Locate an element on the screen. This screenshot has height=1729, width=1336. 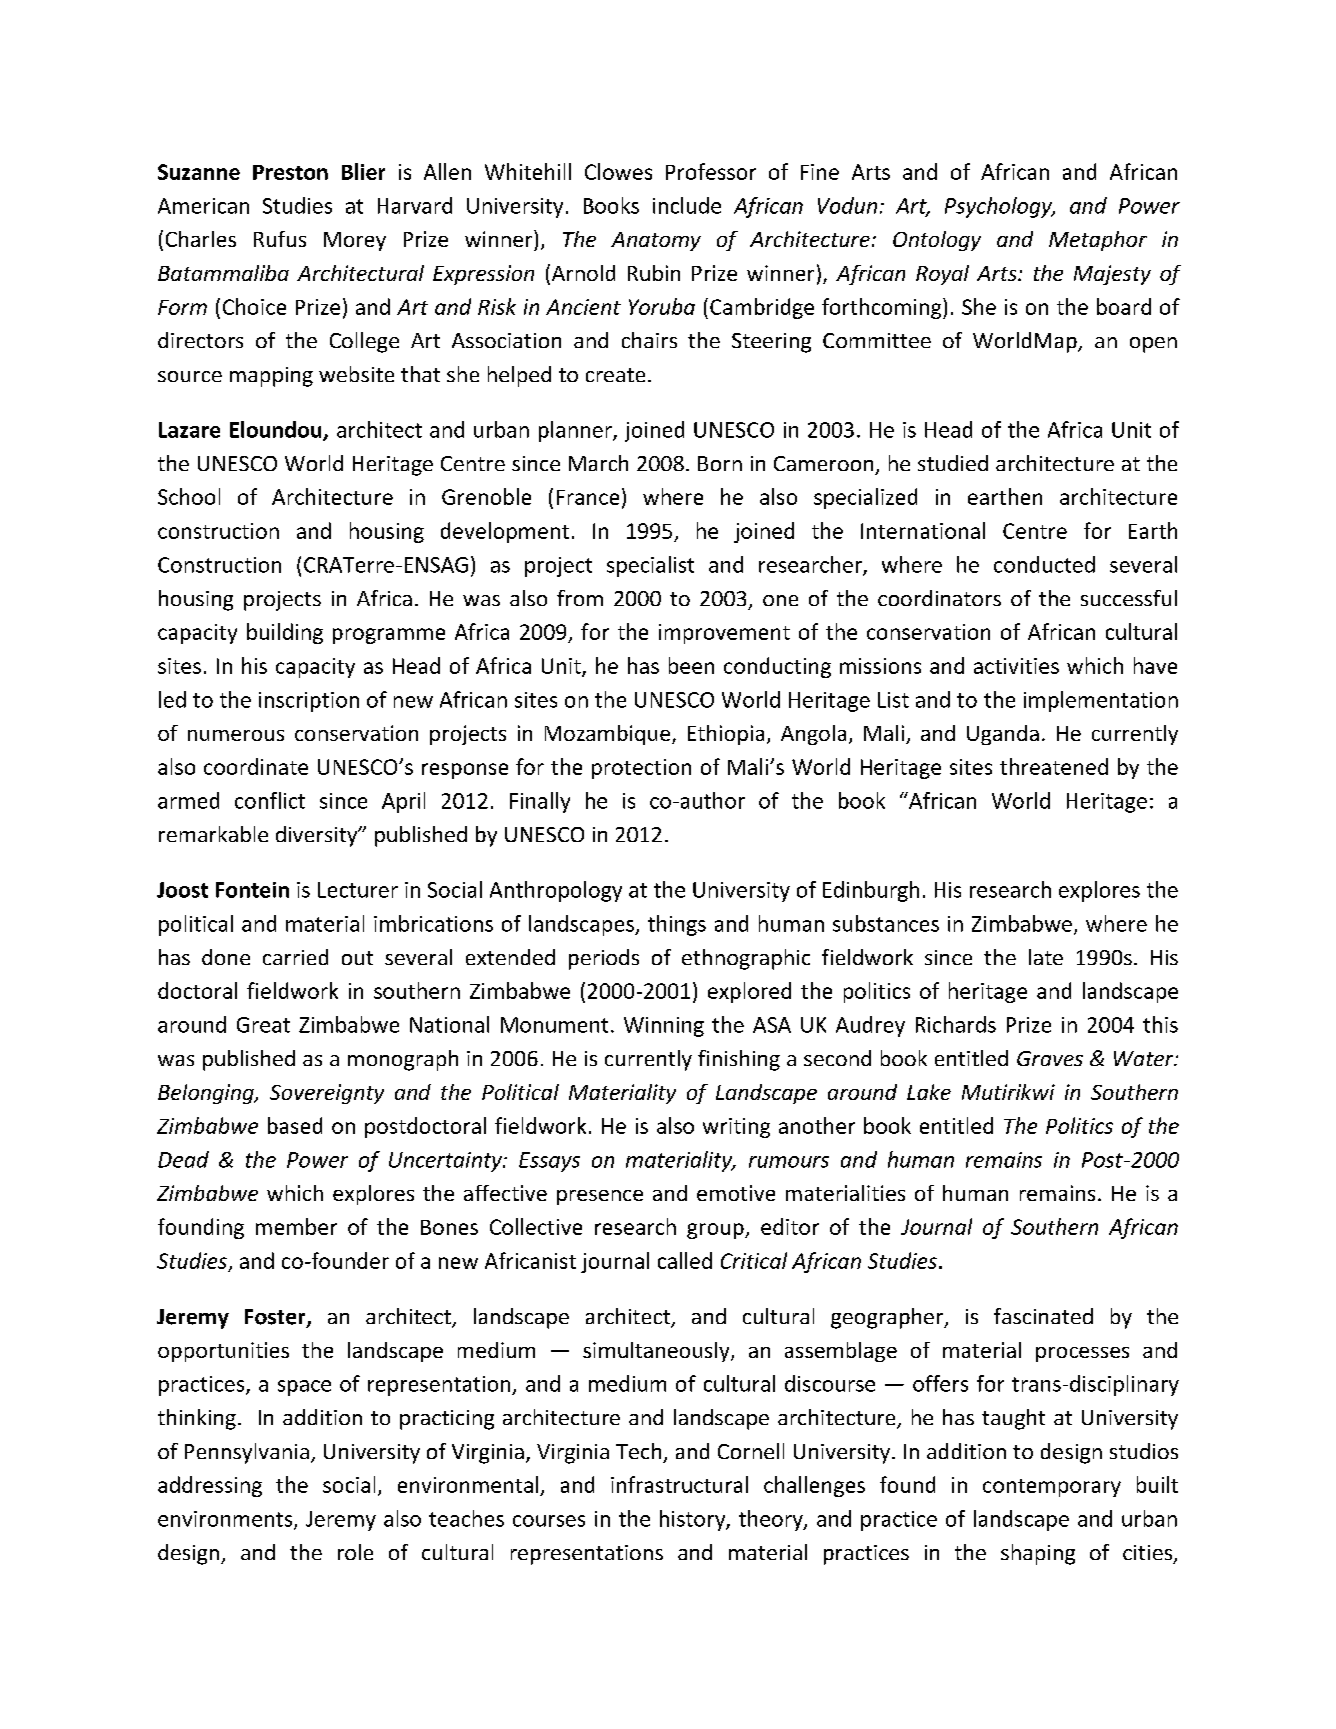
Lake is located at coordinates (929, 1092).
